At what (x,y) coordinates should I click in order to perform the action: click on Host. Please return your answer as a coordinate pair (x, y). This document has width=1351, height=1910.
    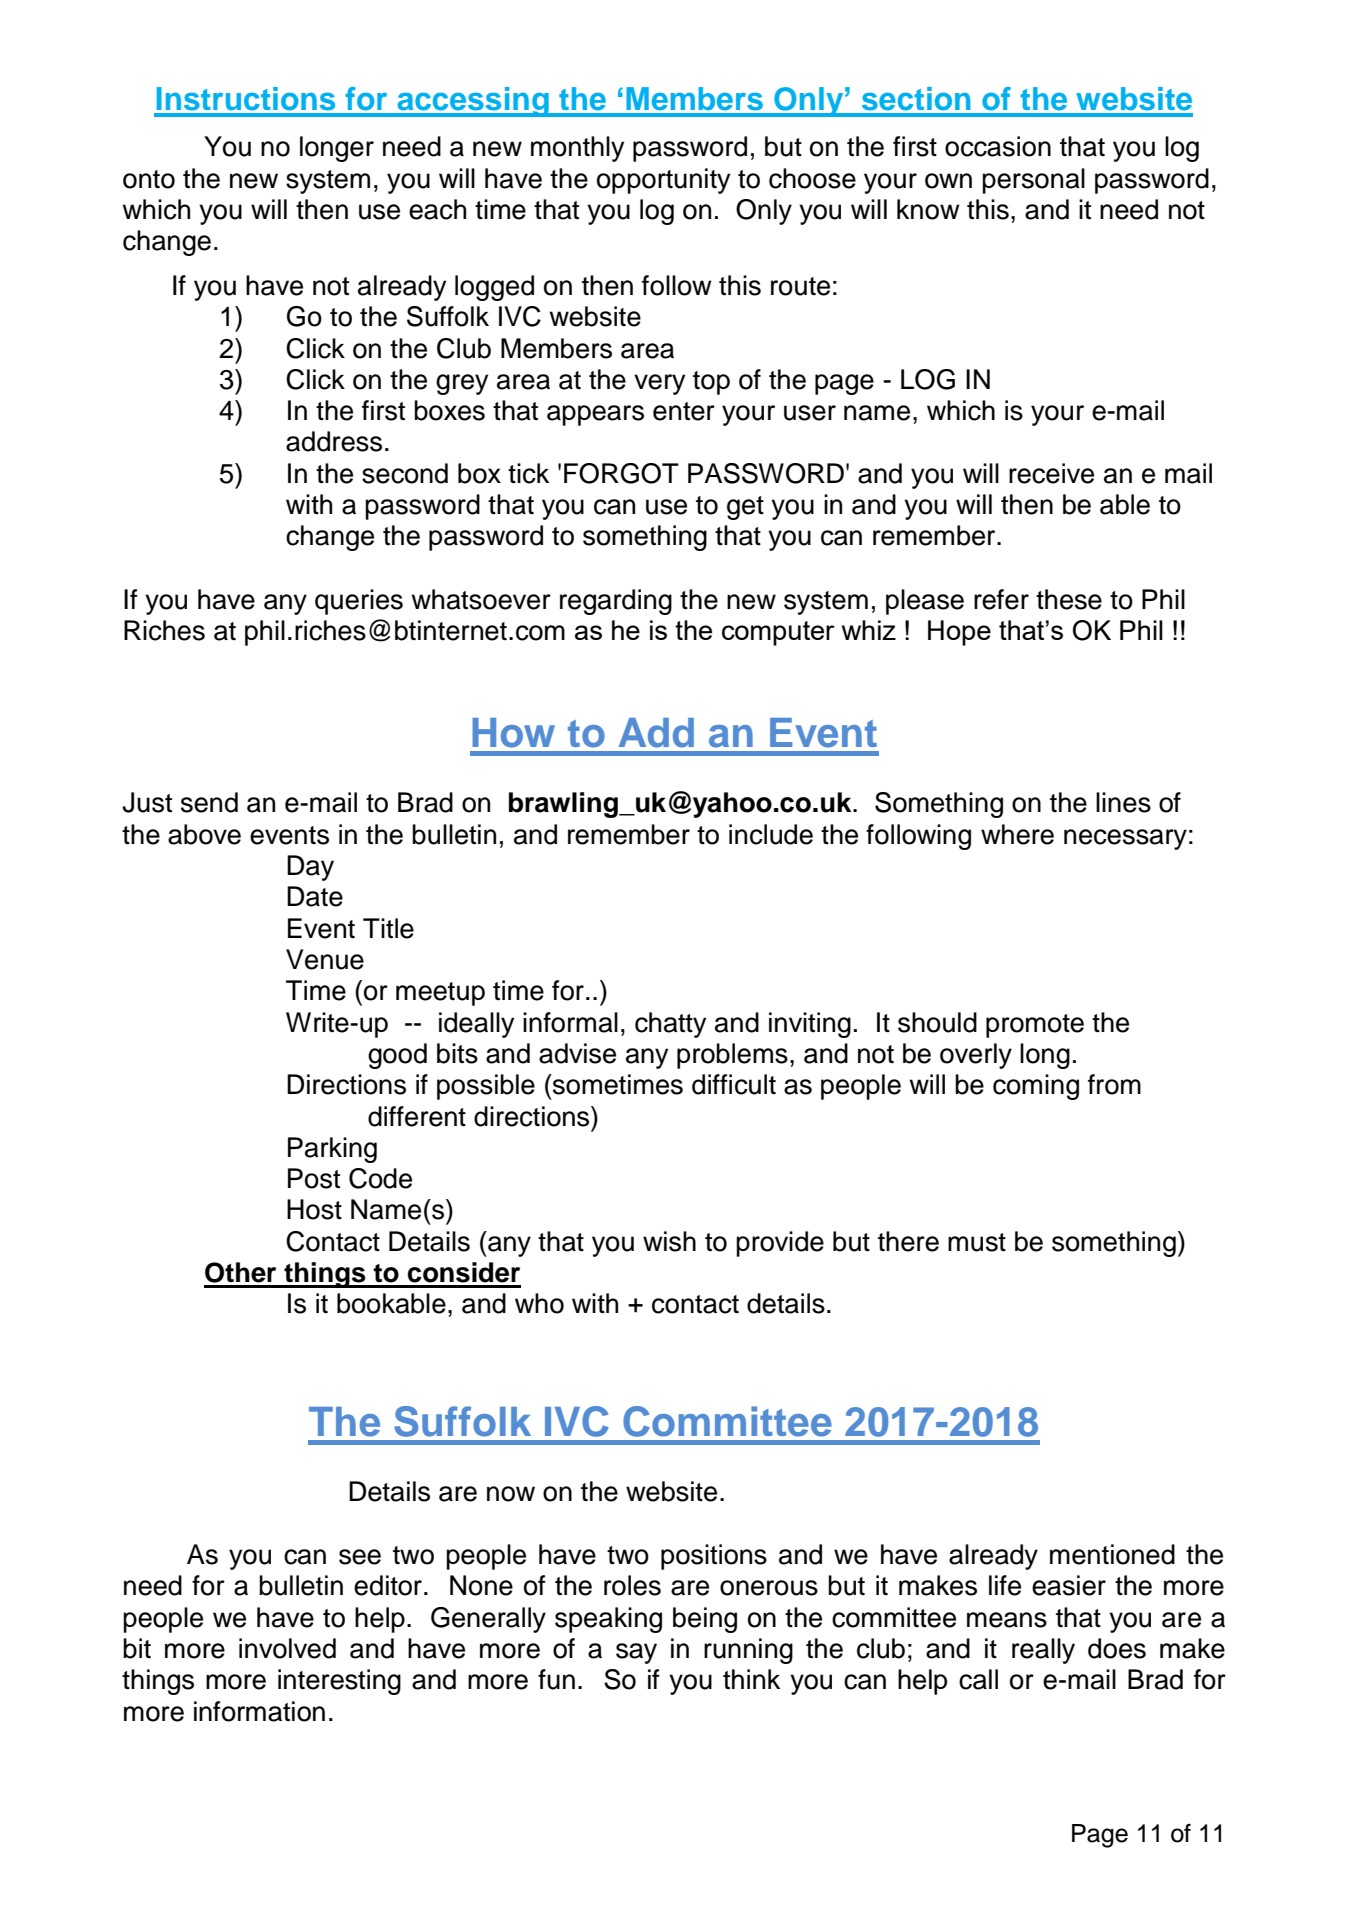
    Looking at the image, I should click on (314, 1209).
